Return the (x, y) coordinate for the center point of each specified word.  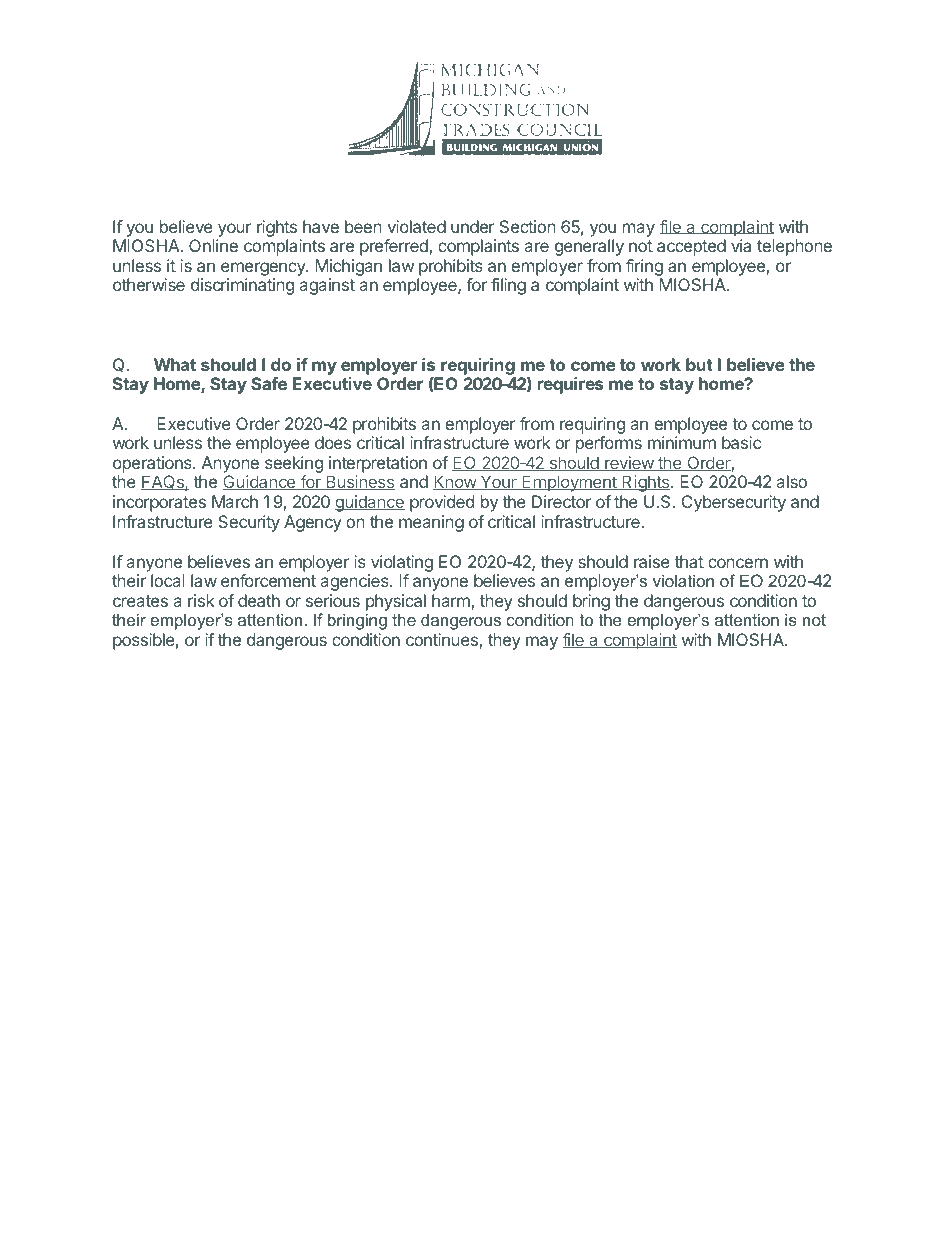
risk (201, 600)
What (175, 364)
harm (452, 602)
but (699, 364)
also (792, 481)
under (473, 226)
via (741, 245)
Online (213, 245)
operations (153, 466)
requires (570, 385)
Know (455, 482)
